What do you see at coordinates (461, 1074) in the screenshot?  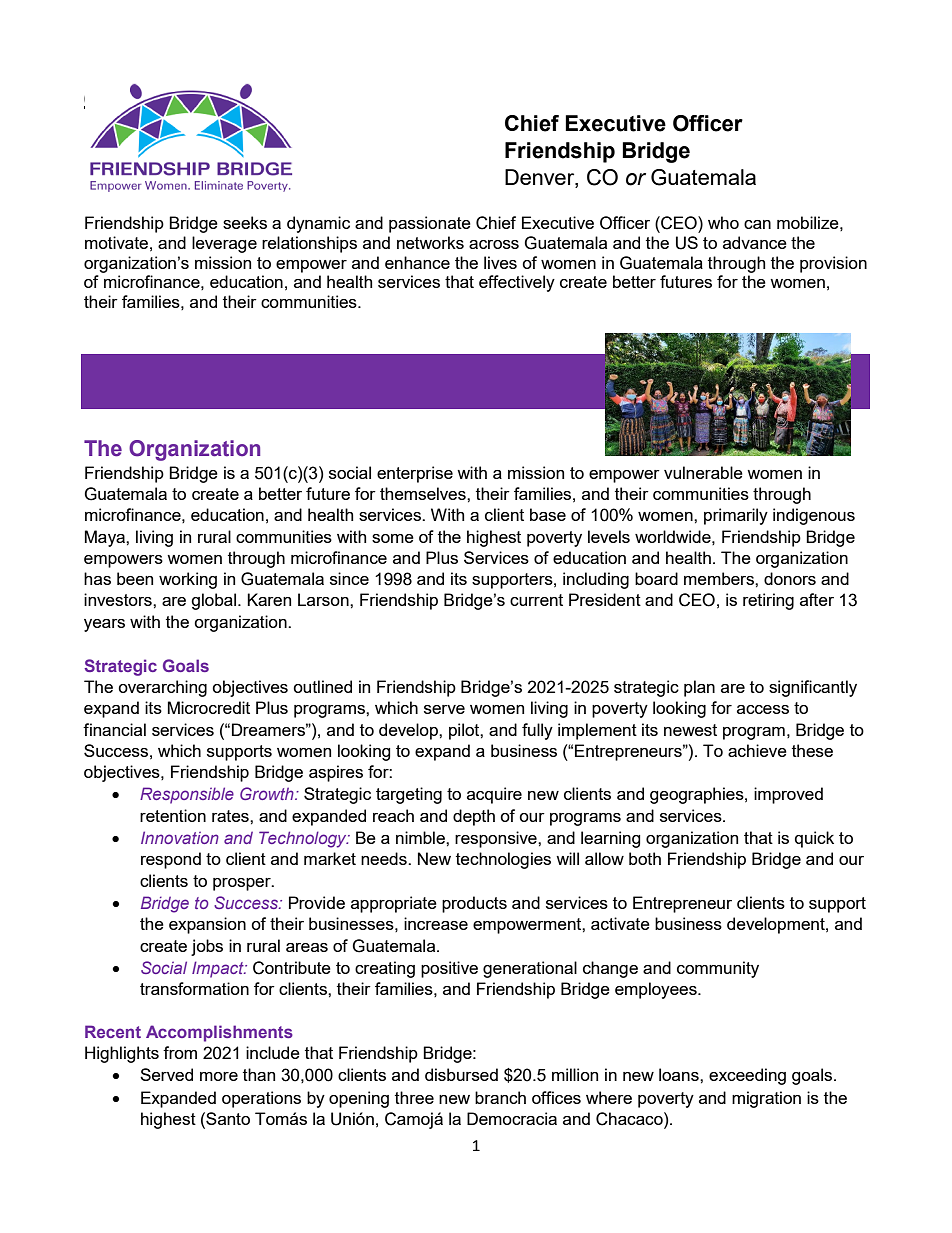 I see `disbursed` at bounding box center [461, 1074].
